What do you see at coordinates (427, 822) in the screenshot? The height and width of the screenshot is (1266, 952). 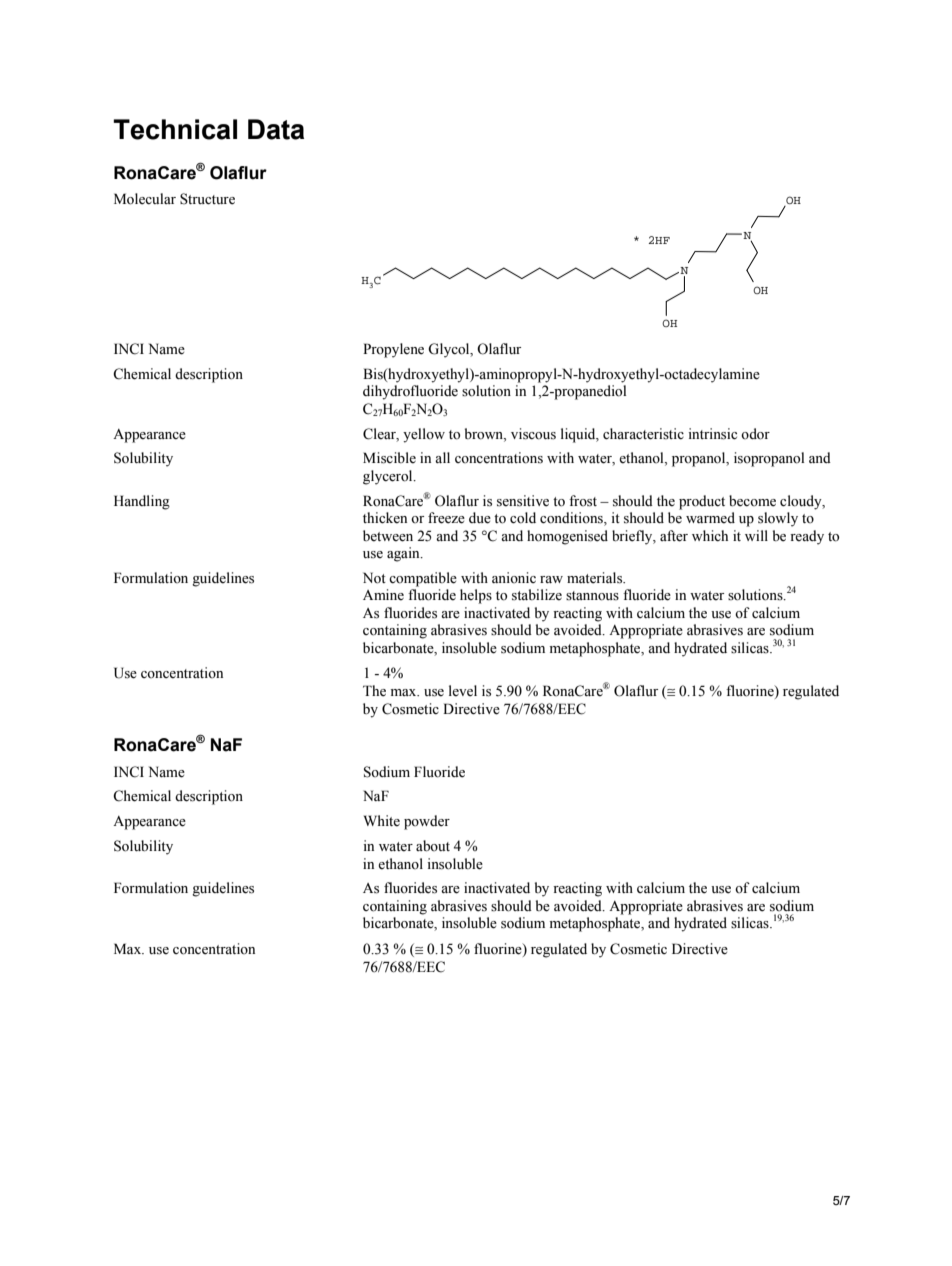 I see `powder` at bounding box center [427, 822].
